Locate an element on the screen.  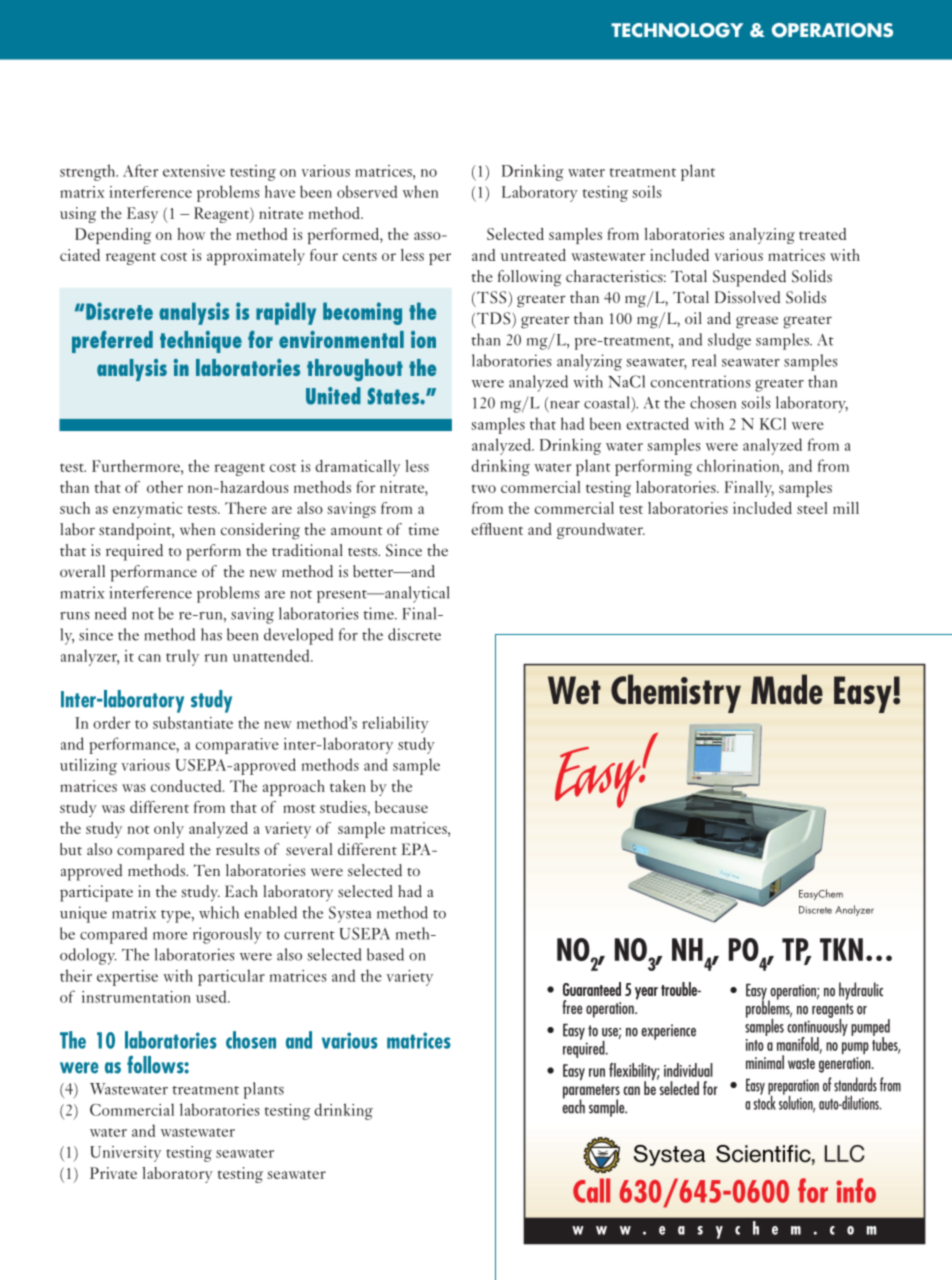
need is located at coordinates (110, 613).
